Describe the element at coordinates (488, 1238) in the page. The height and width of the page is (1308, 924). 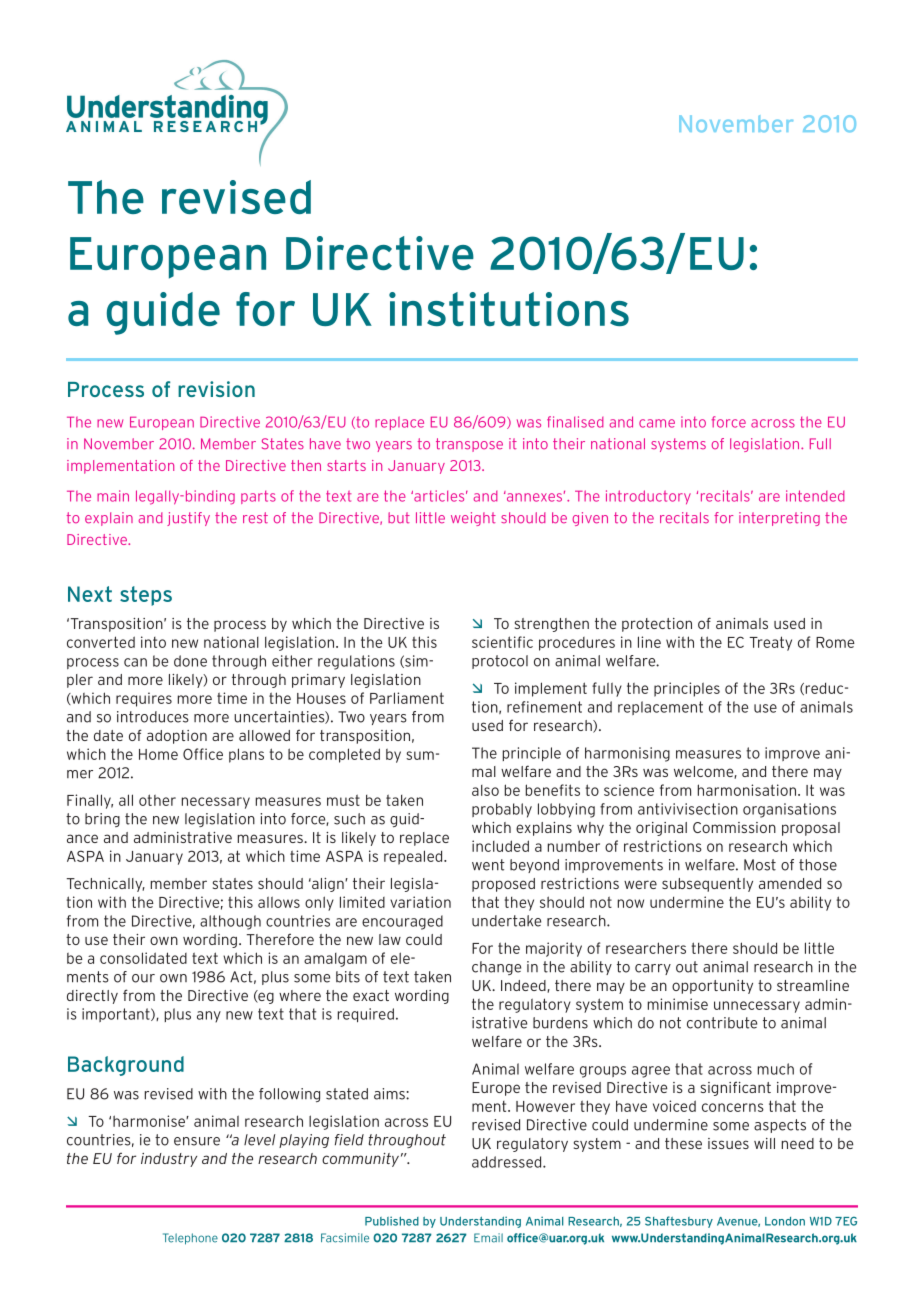
I see `Email` at that location.
